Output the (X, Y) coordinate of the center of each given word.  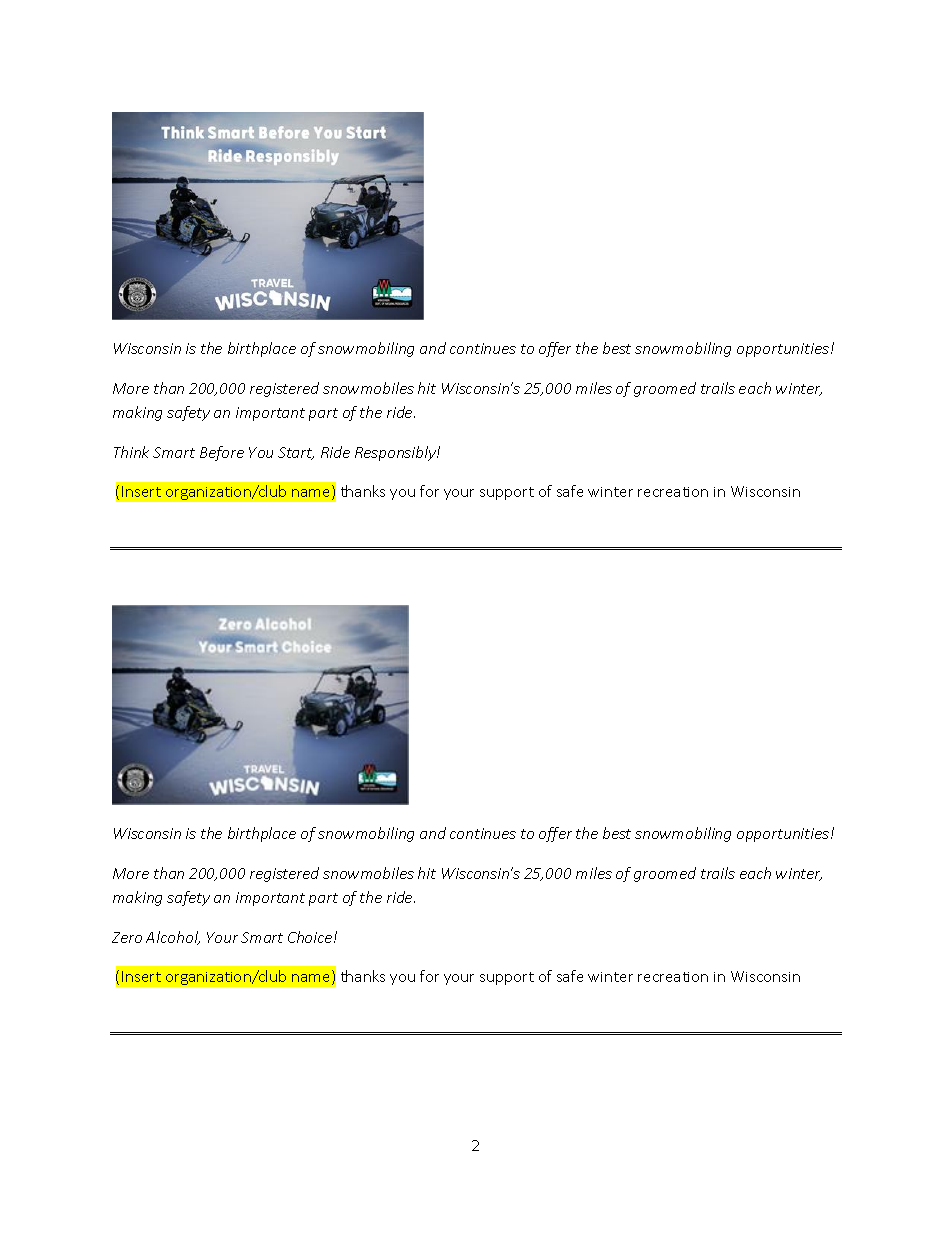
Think (131, 452)
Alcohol (173, 938)
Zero (127, 937)
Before (222, 453)
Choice (311, 937)
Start (296, 453)
